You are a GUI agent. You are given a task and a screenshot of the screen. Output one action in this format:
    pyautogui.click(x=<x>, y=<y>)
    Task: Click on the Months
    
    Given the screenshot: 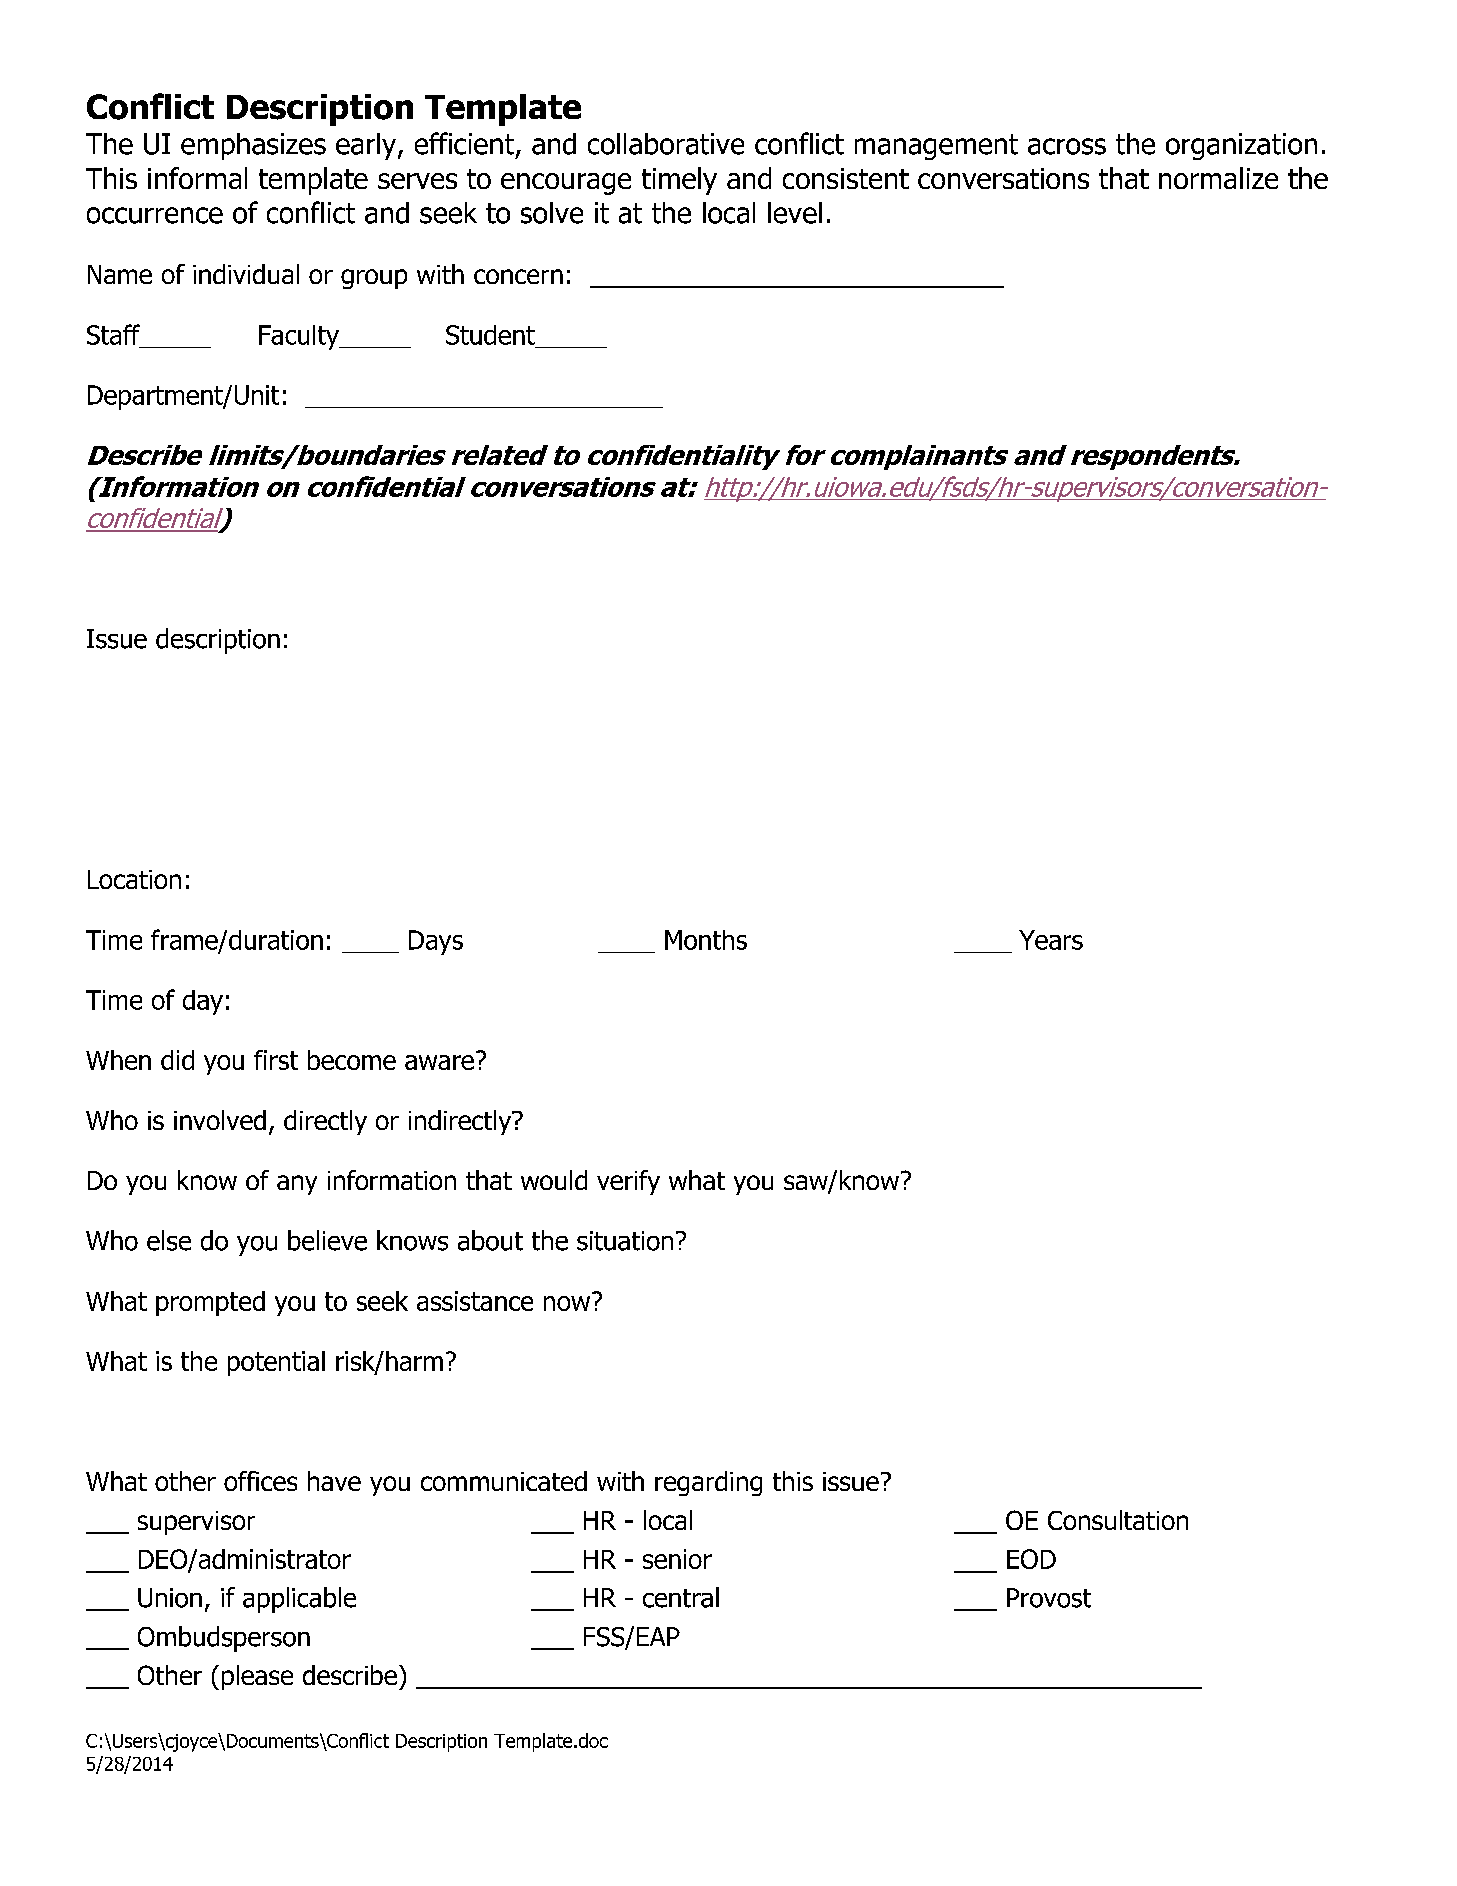 What is the action you would take?
    pyautogui.click(x=706, y=940)
